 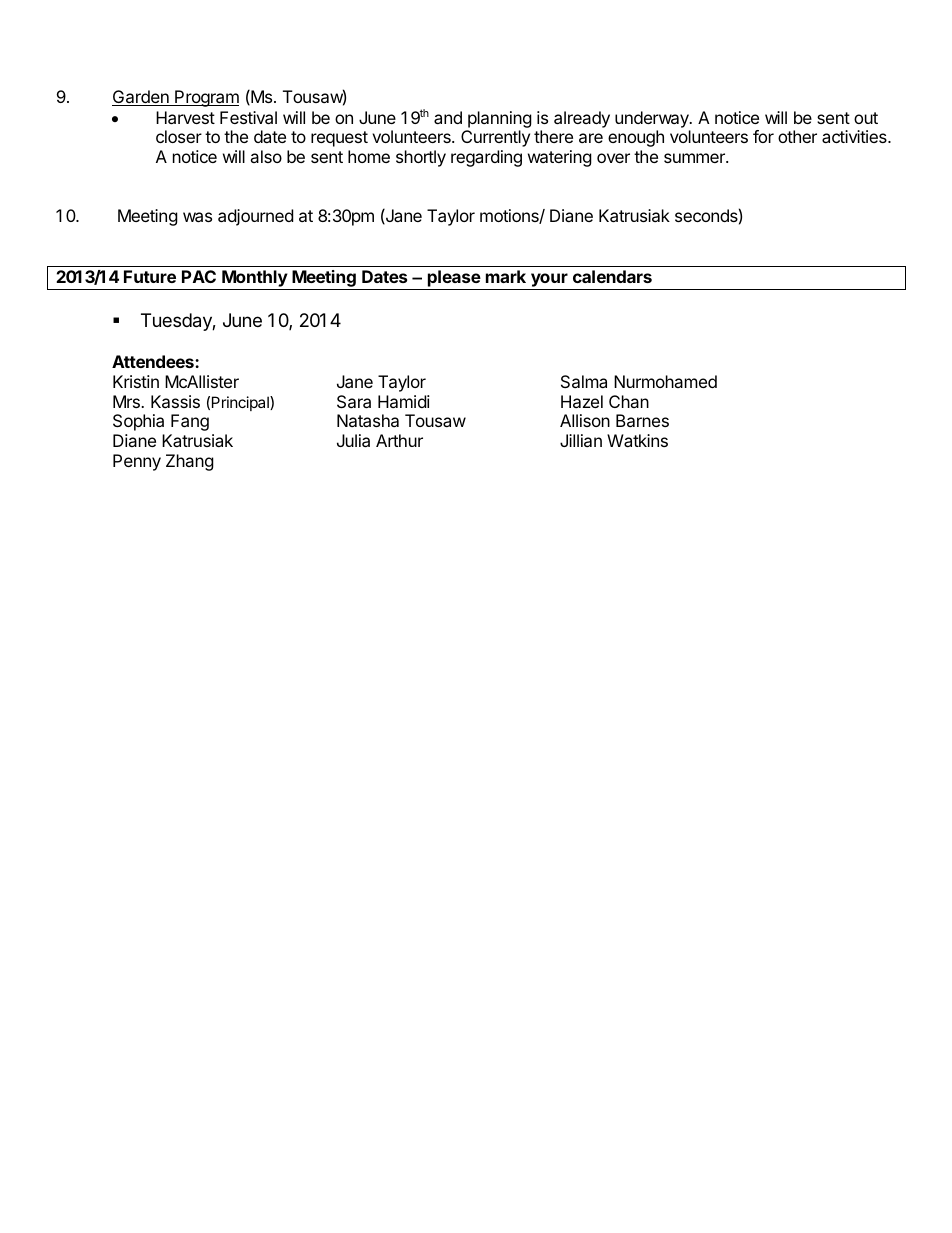 What do you see at coordinates (190, 462) in the screenshot?
I see `Zhang` at bounding box center [190, 462].
